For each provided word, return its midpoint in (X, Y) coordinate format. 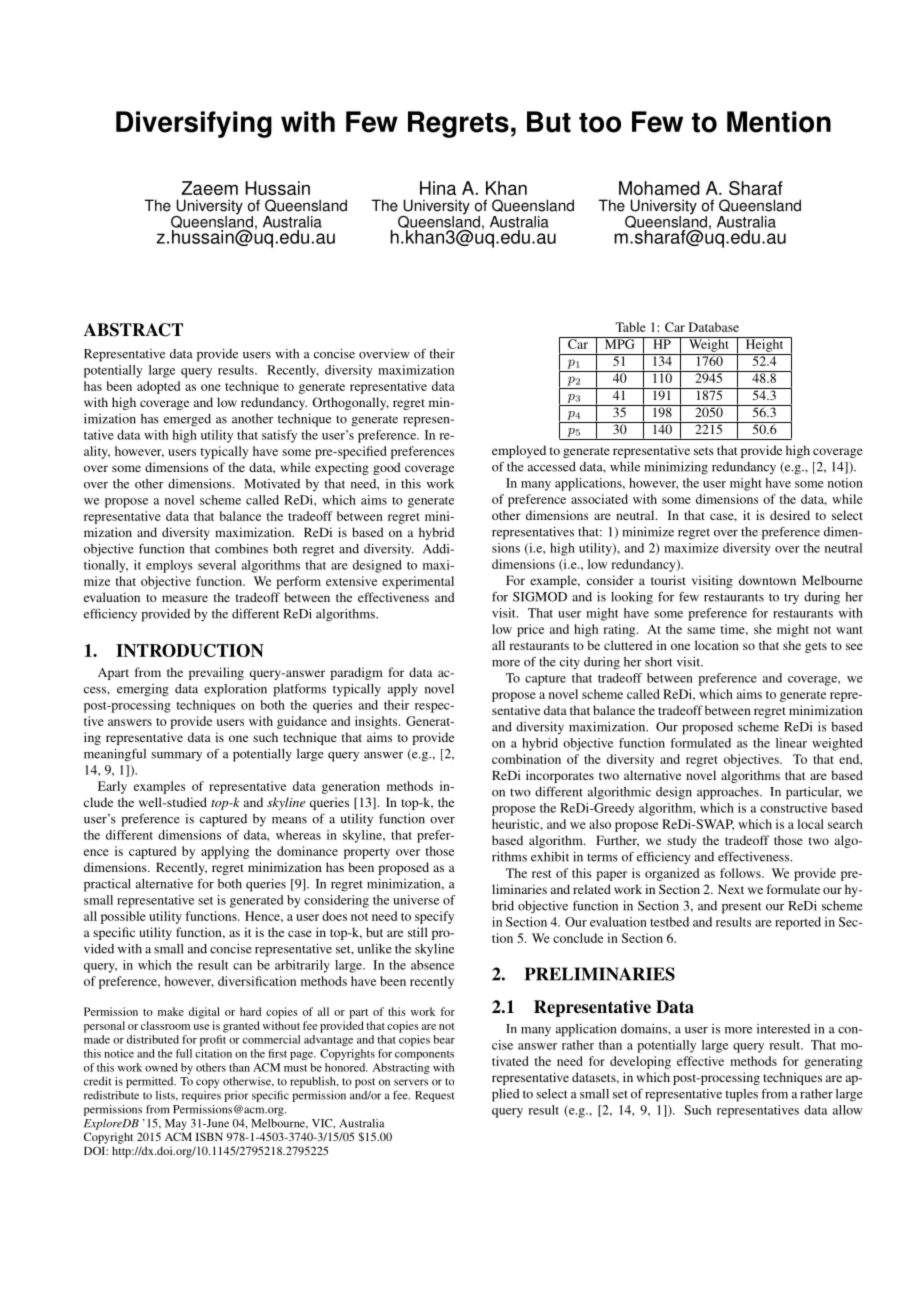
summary (176, 757)
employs (169, 566)
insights (377, 722)
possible (123, 917)
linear (791, 743)
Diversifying (194, 124)
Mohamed (659, 188)
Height (764, 344)
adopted (158, 387)
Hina (438, 188)
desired (790, 515)
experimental (418, 582)
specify (434, 917)
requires (201, 1096)
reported (798, 923)
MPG (619, 343)
